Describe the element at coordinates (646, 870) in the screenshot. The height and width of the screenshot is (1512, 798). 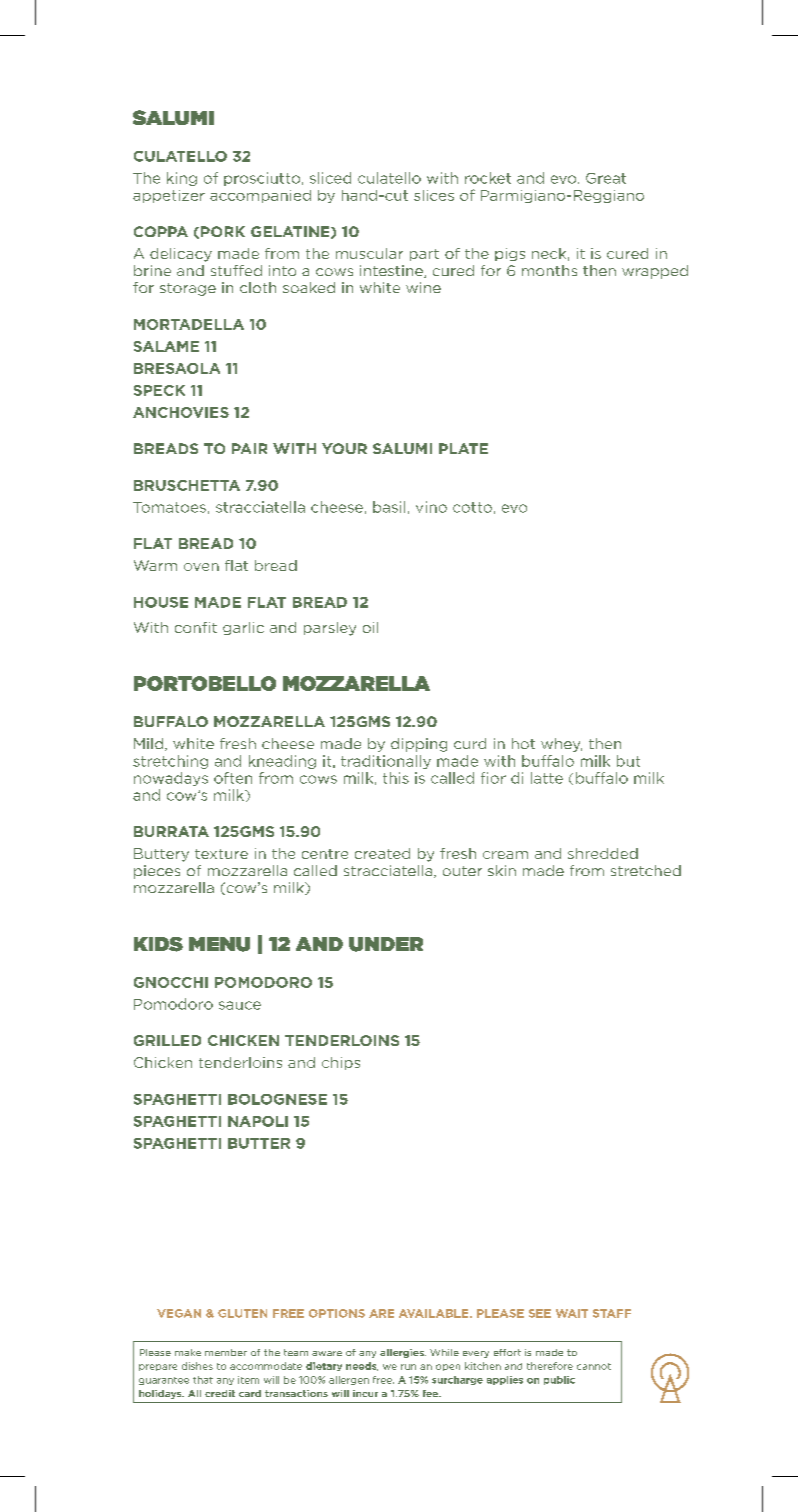
I see `stretched` at that location.
